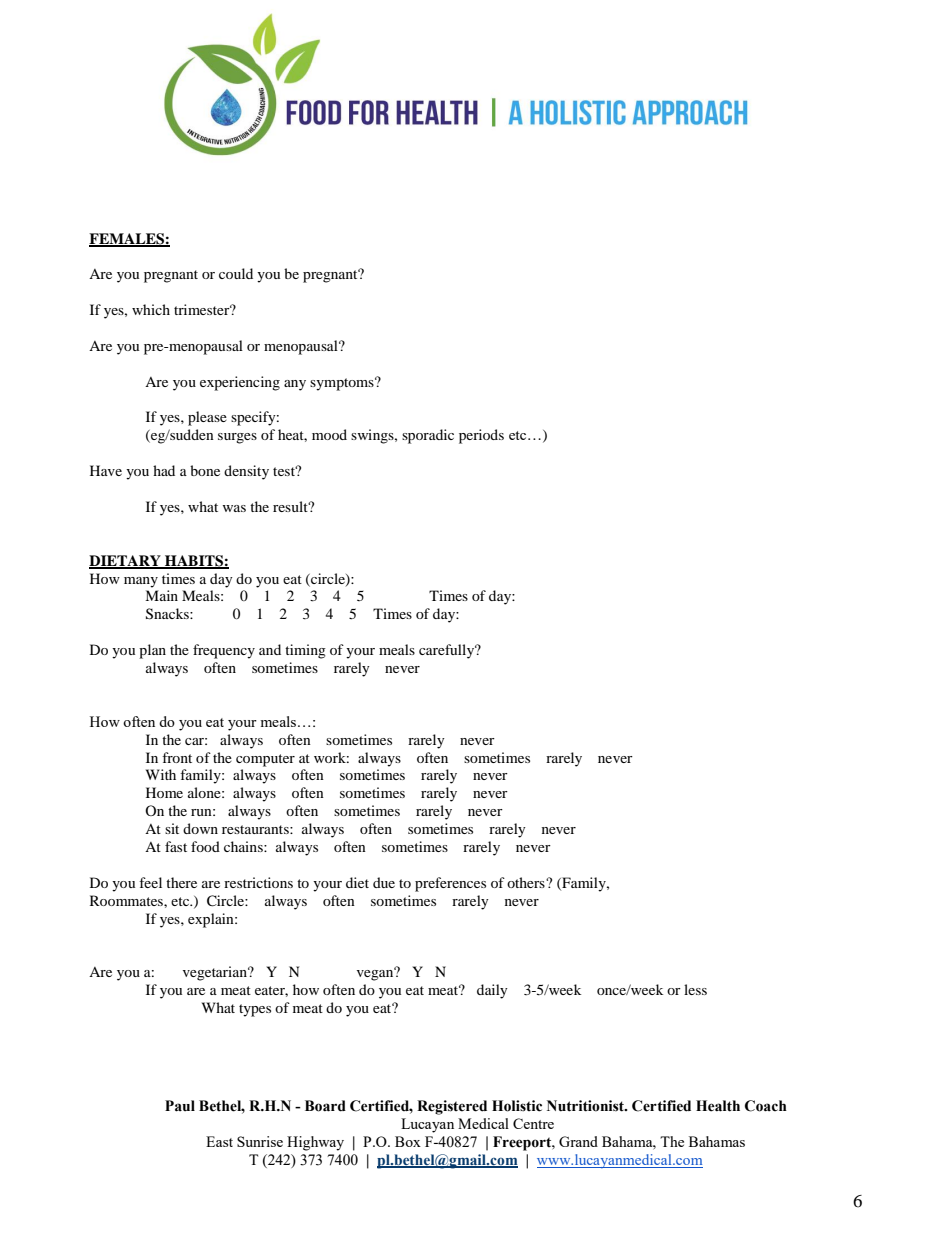 The width and height of the screenshot is (952, 1233). Describe the element at coordinates (236, 273) in the screenshot. I see `could` at that location.
